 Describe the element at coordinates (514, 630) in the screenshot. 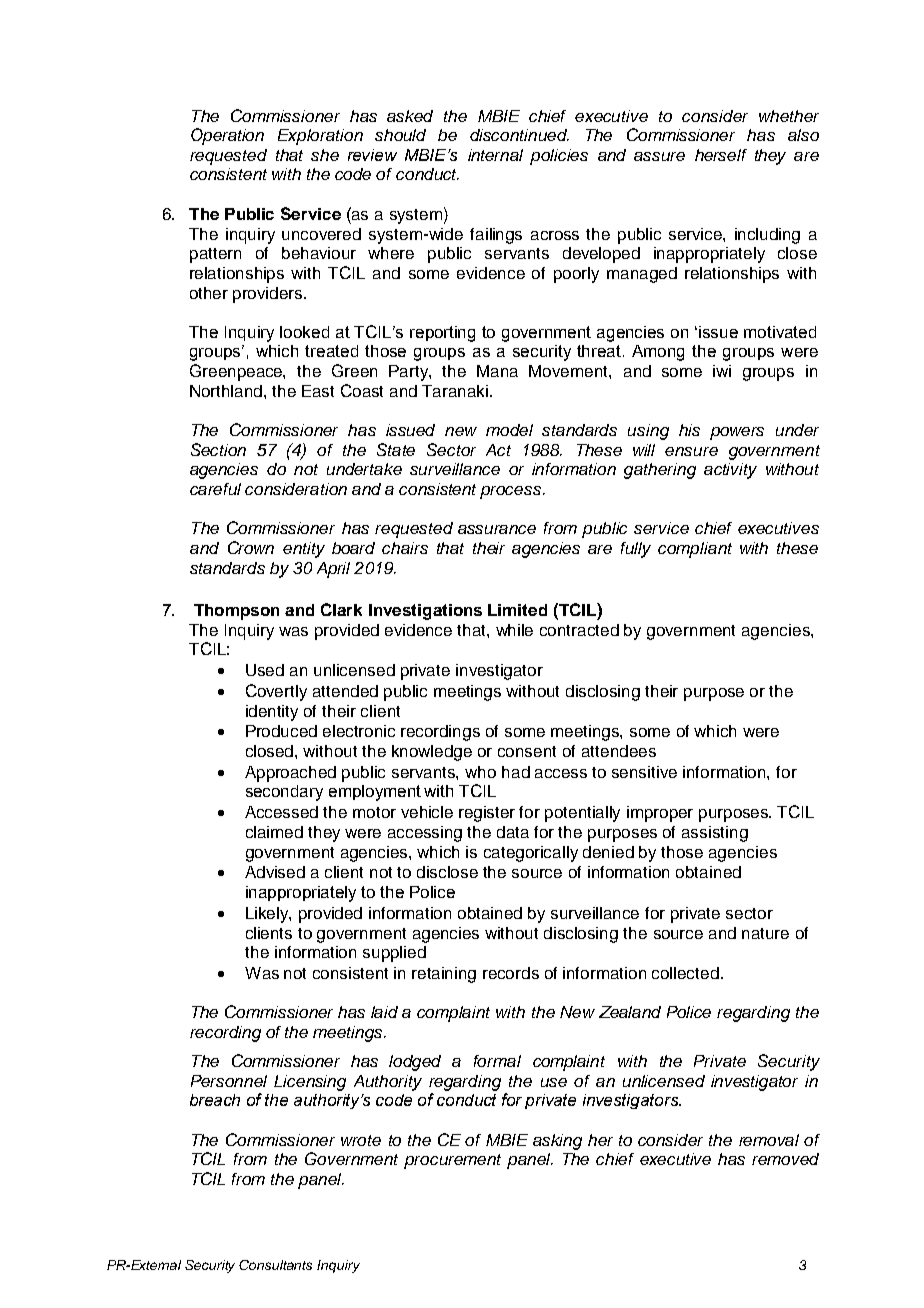

I see `while` at that location.
